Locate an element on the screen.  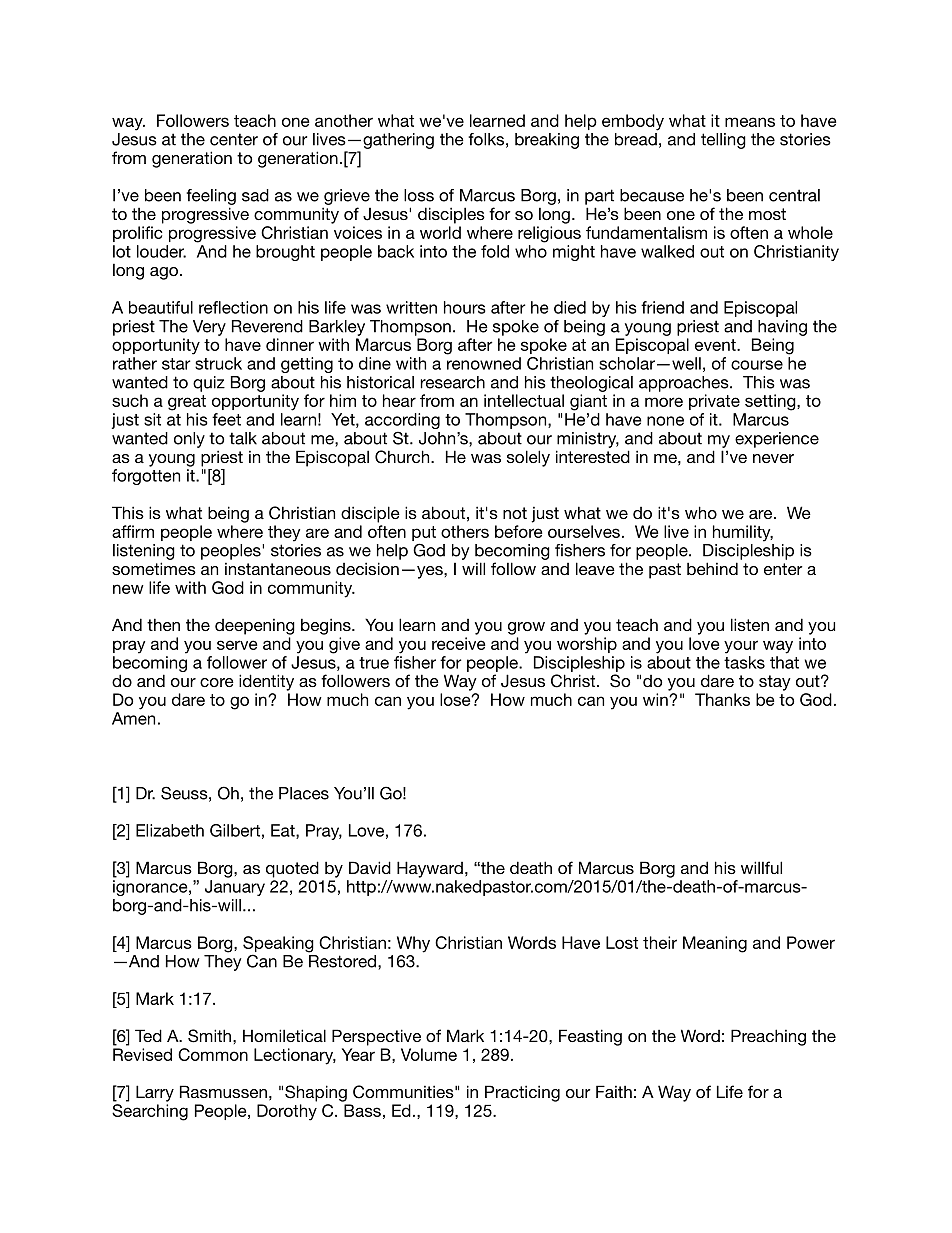
Rasmussen is located at coordinates (223, 1091).
